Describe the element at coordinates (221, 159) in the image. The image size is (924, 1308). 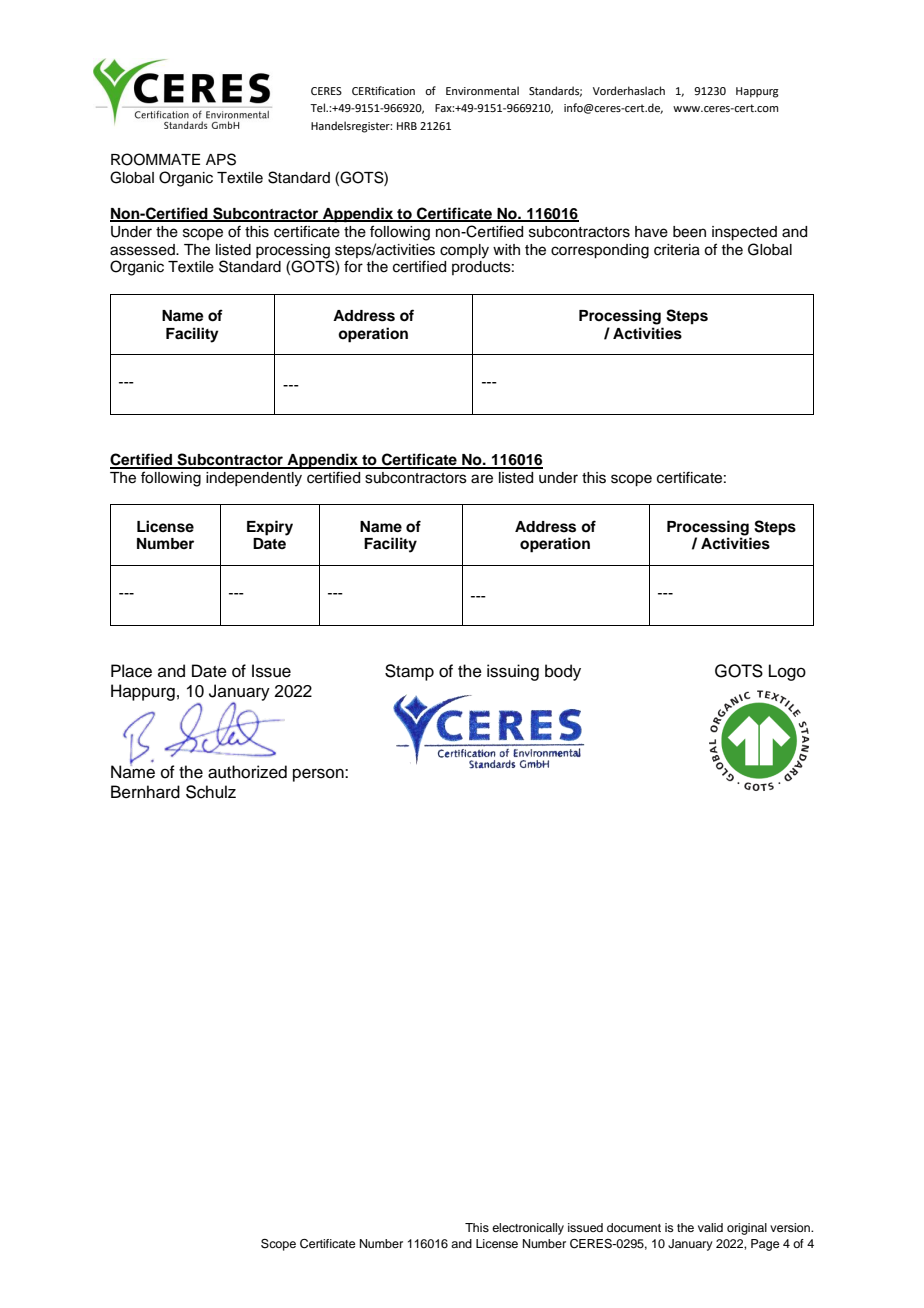
I see `APS` at that location.
